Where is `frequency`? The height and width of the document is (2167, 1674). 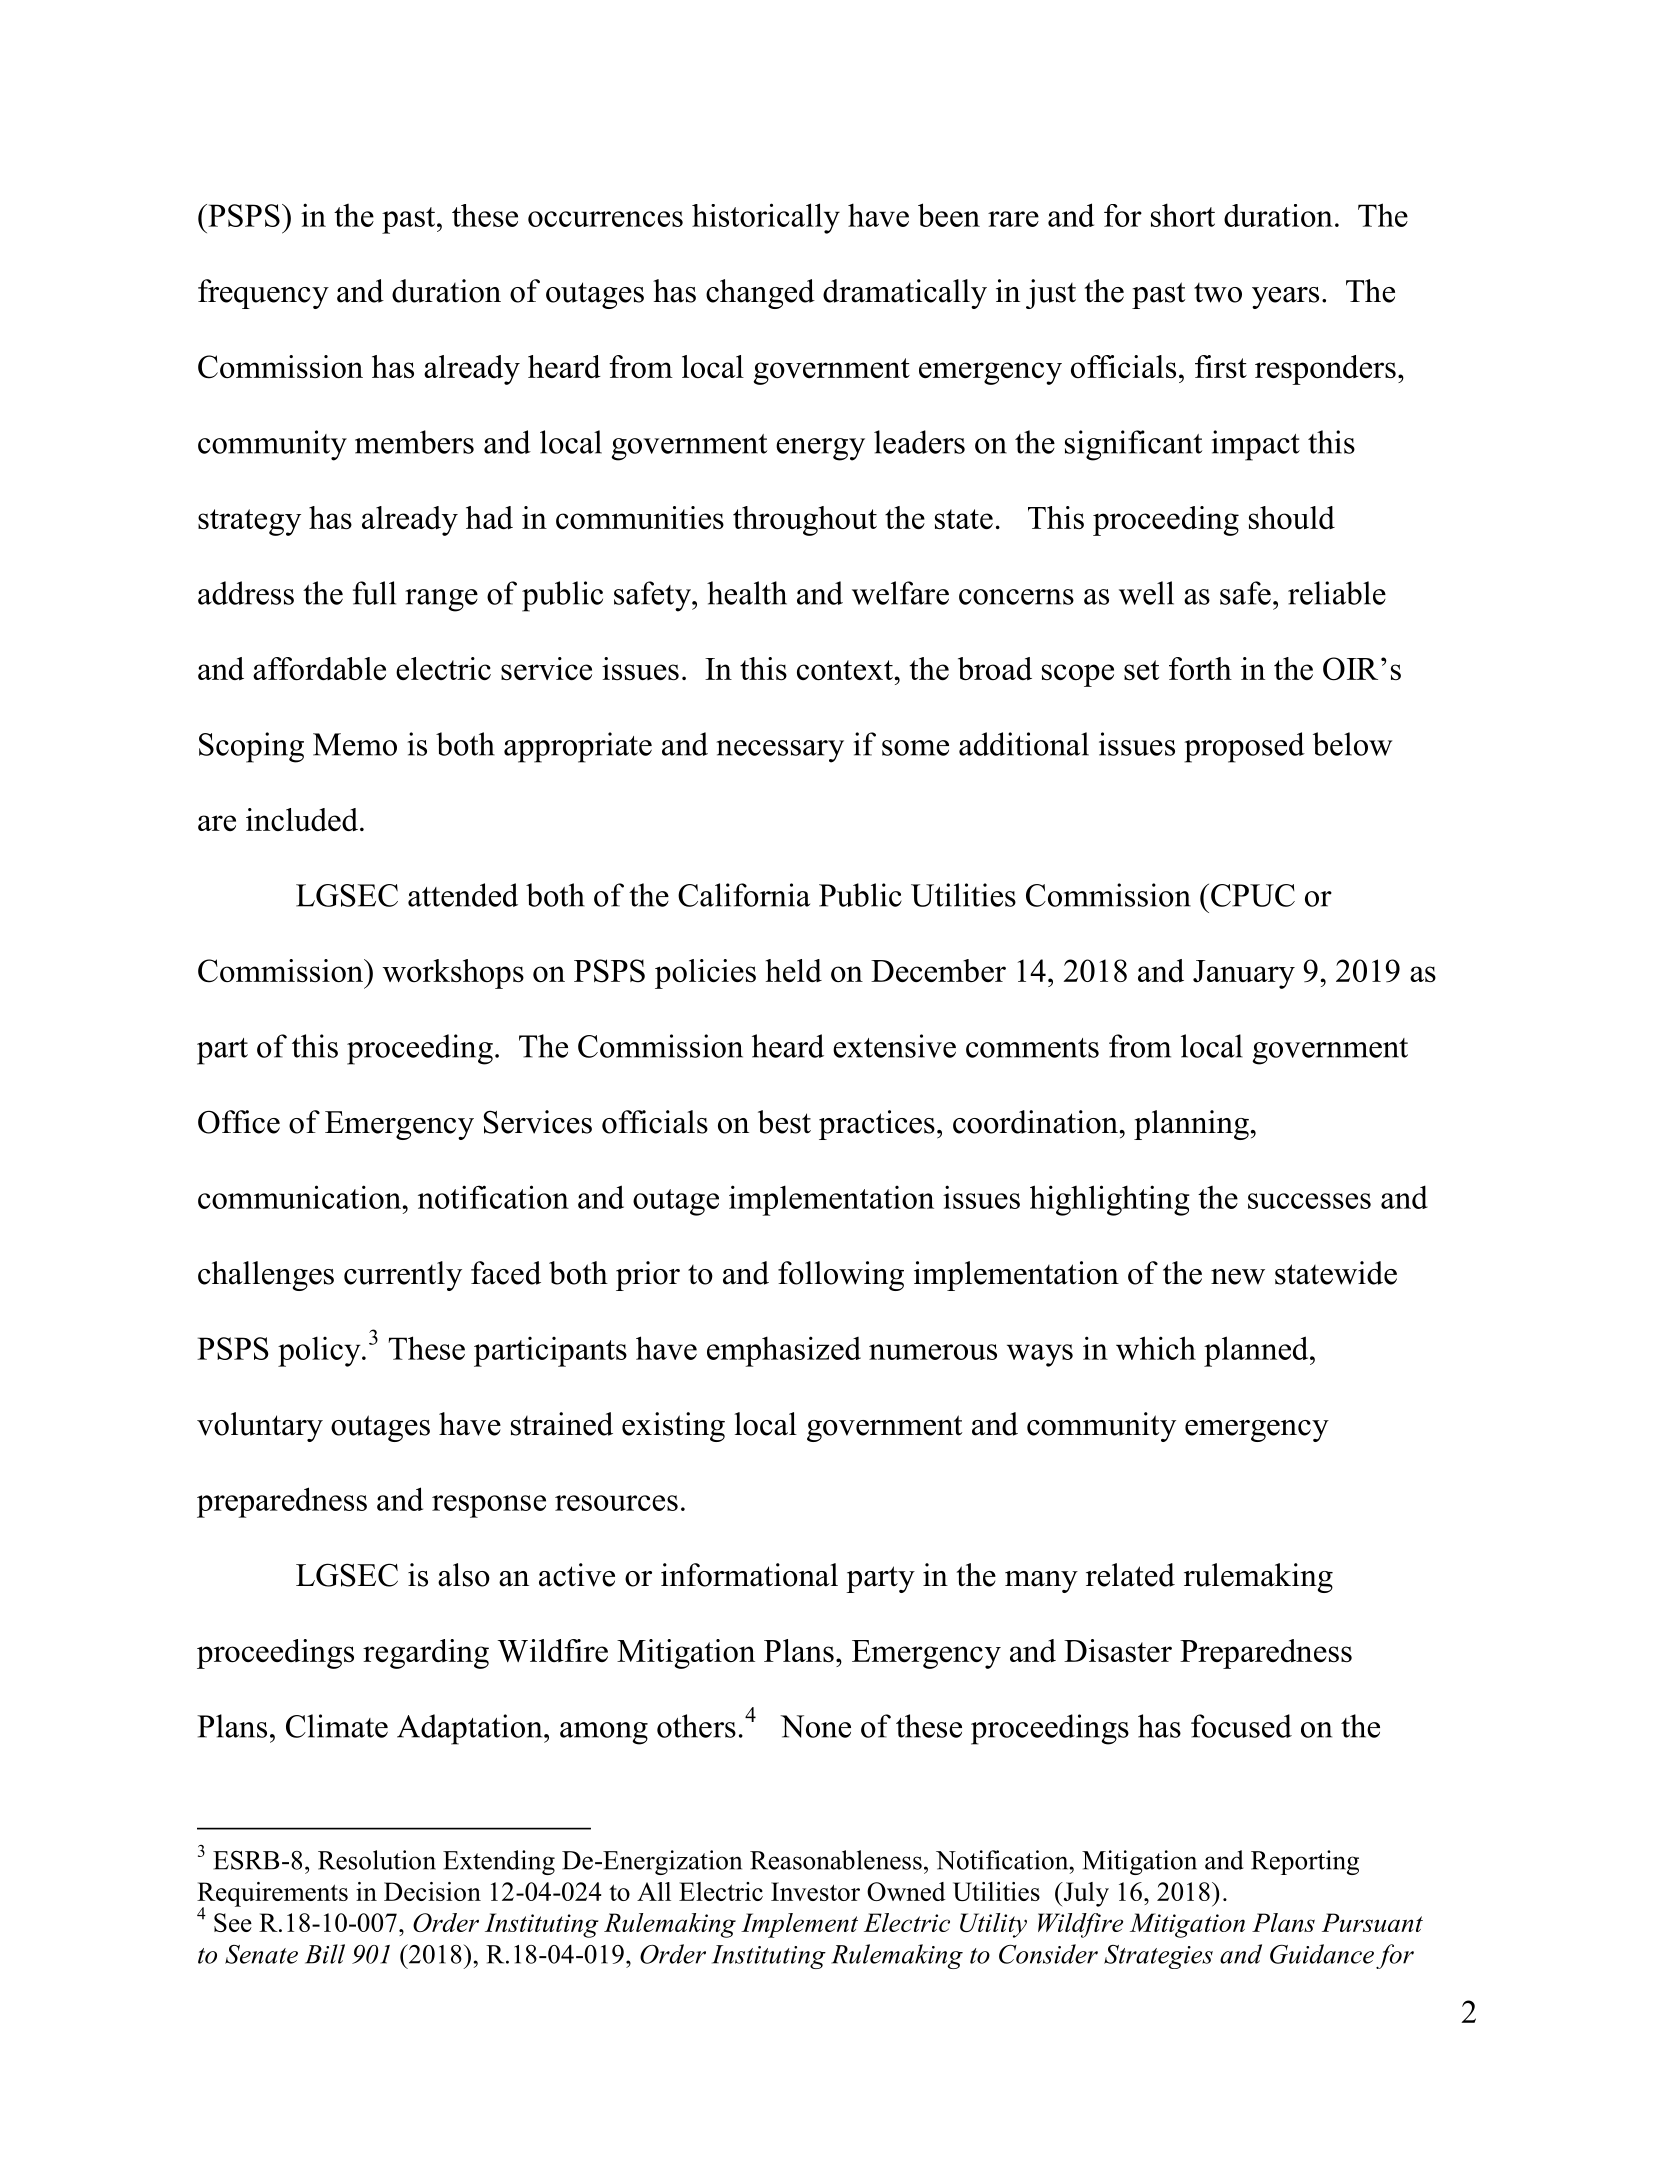 frequency is located at coordinates (263, 294).
